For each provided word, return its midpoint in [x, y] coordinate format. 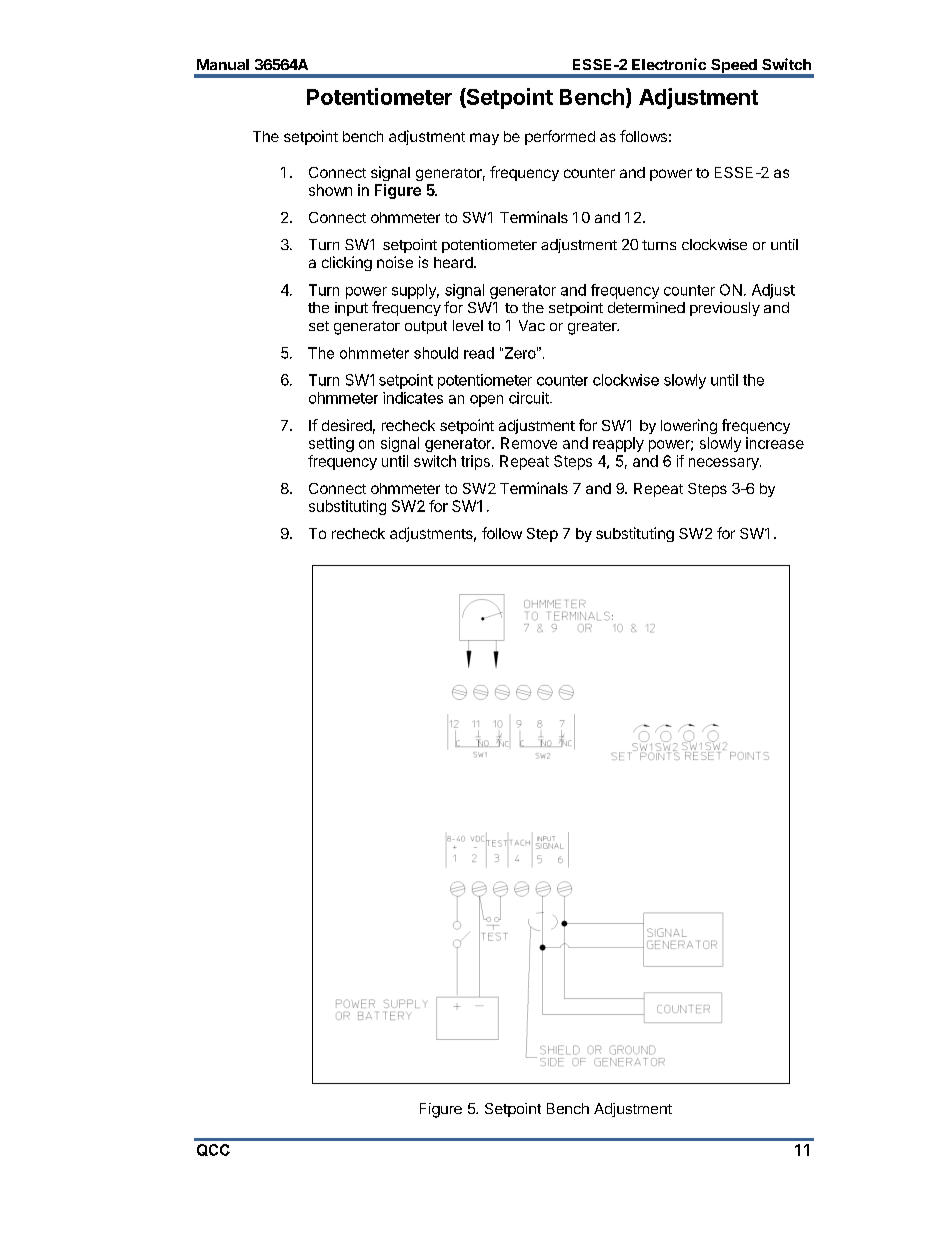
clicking [347, 263]
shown [330, 190]
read [479, 353]
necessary [725, 464]
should [436, 353]
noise [395, 262]
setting [331, 444]
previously [725, 309]
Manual [223, 64]
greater [593, 328]
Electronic [669, 64]
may [484, 139]
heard [454, 262]
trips [475, 462]
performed [560, 137]
